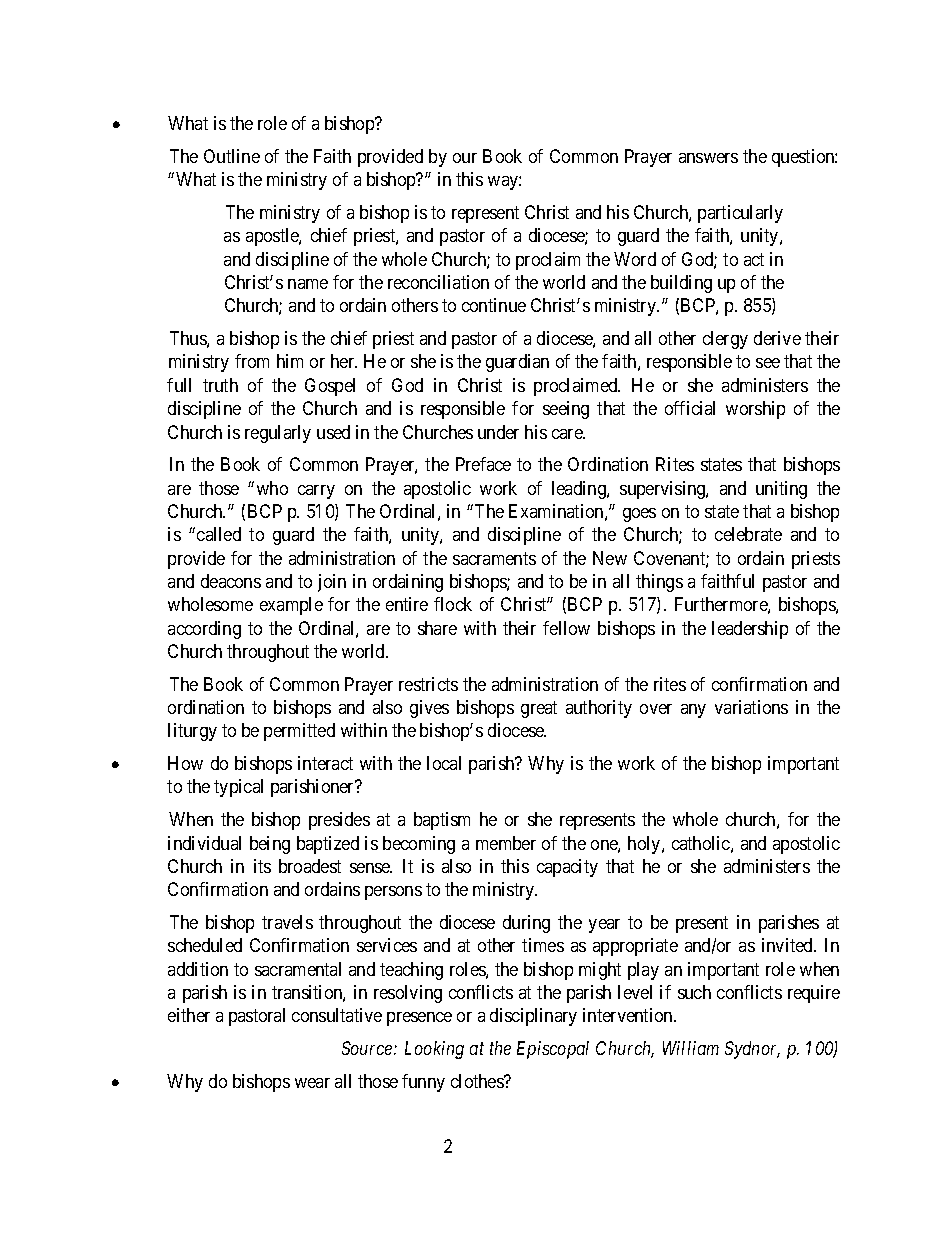  Describe the element at coordinates (270, 845) in the screenshot. I see `being` at that location.
